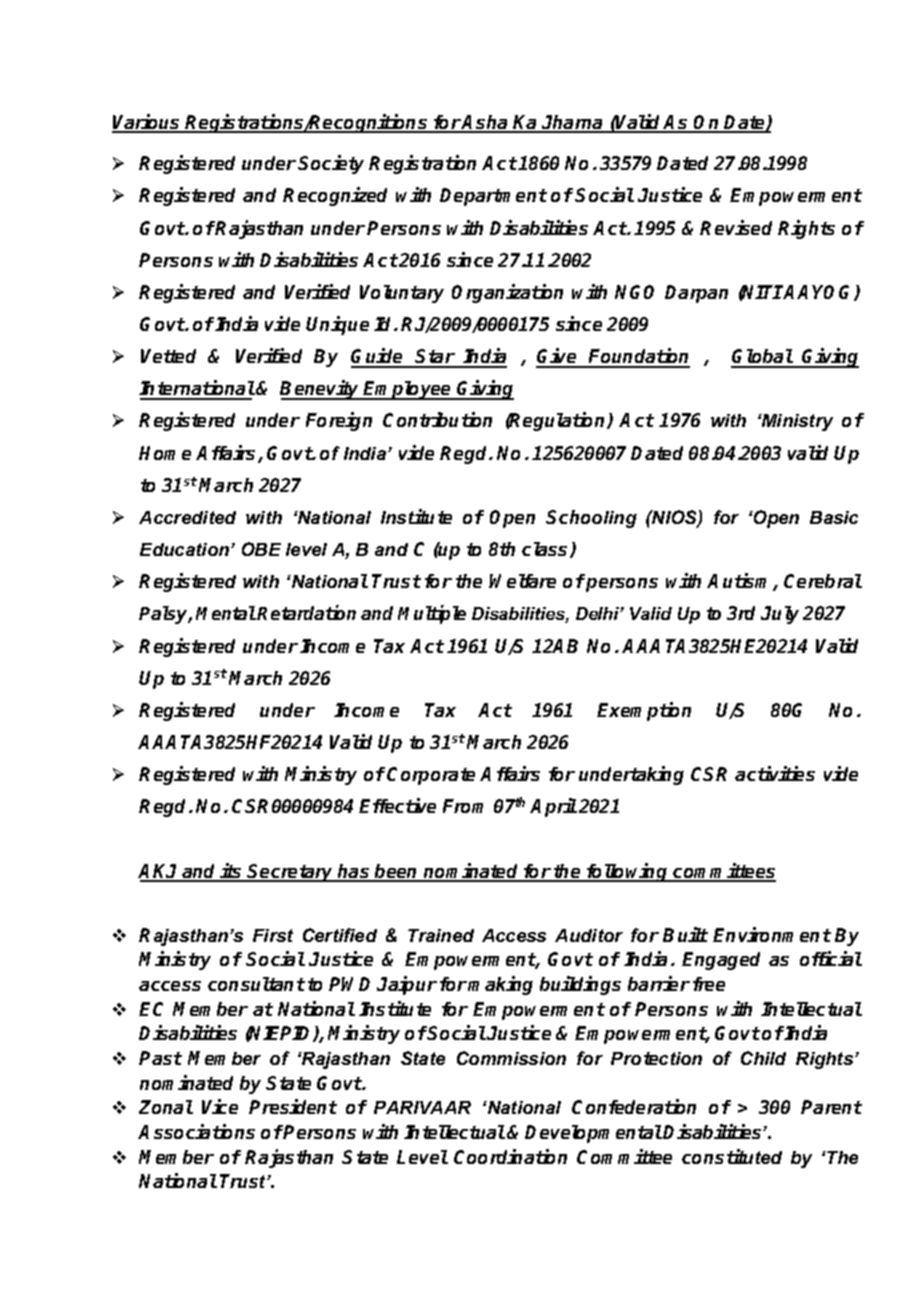  I want to click on Accredited, so click(187, 517).
